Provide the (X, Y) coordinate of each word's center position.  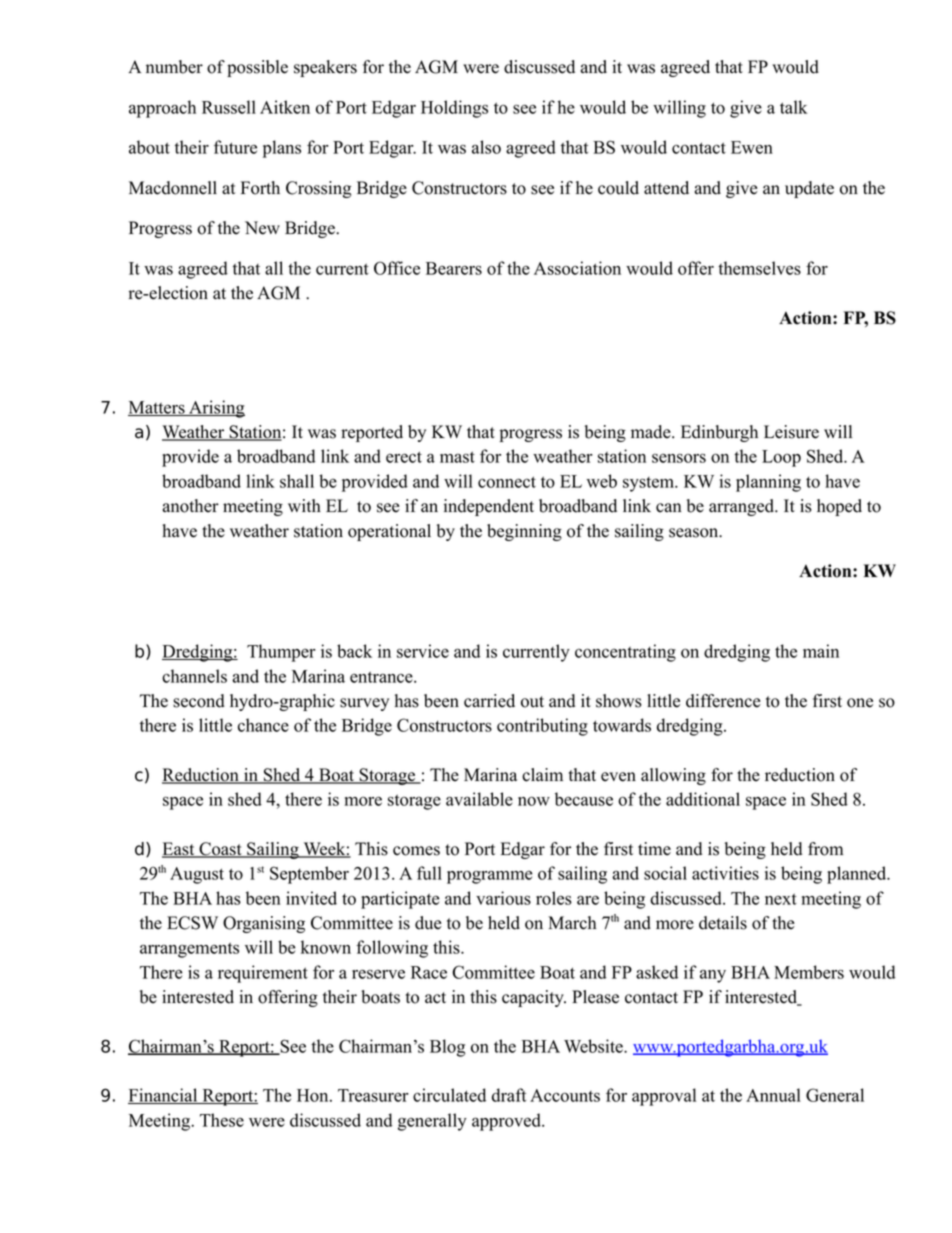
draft (509, 1095)
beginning (524, 532)
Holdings (454, 109)
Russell (229, 107)
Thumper (281, 653)
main (821, 651)
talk (793, 107)
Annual (773, 1095)
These (222, 1120)
